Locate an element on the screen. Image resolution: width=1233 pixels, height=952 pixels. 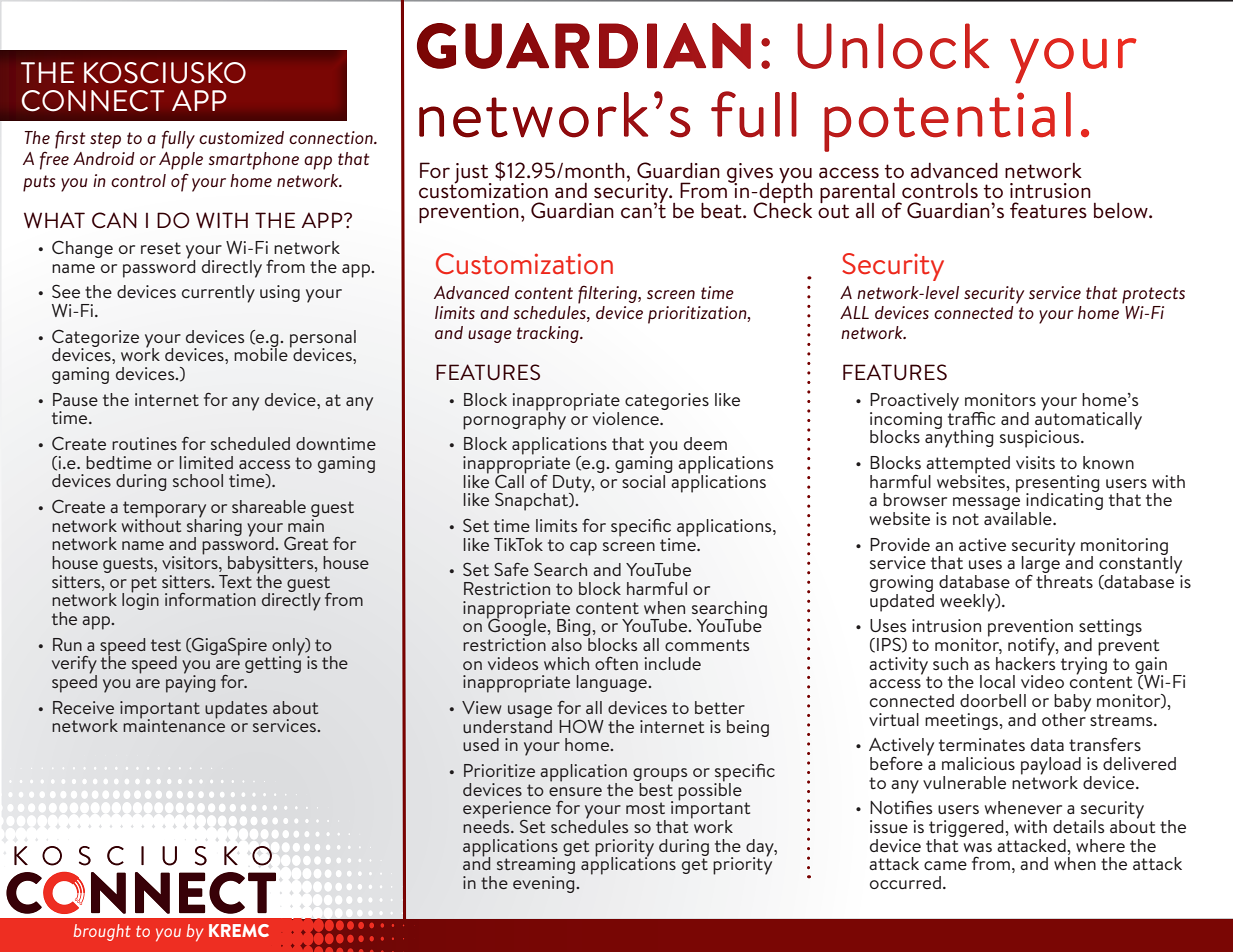
customized is located at coordinates (241, 137).
